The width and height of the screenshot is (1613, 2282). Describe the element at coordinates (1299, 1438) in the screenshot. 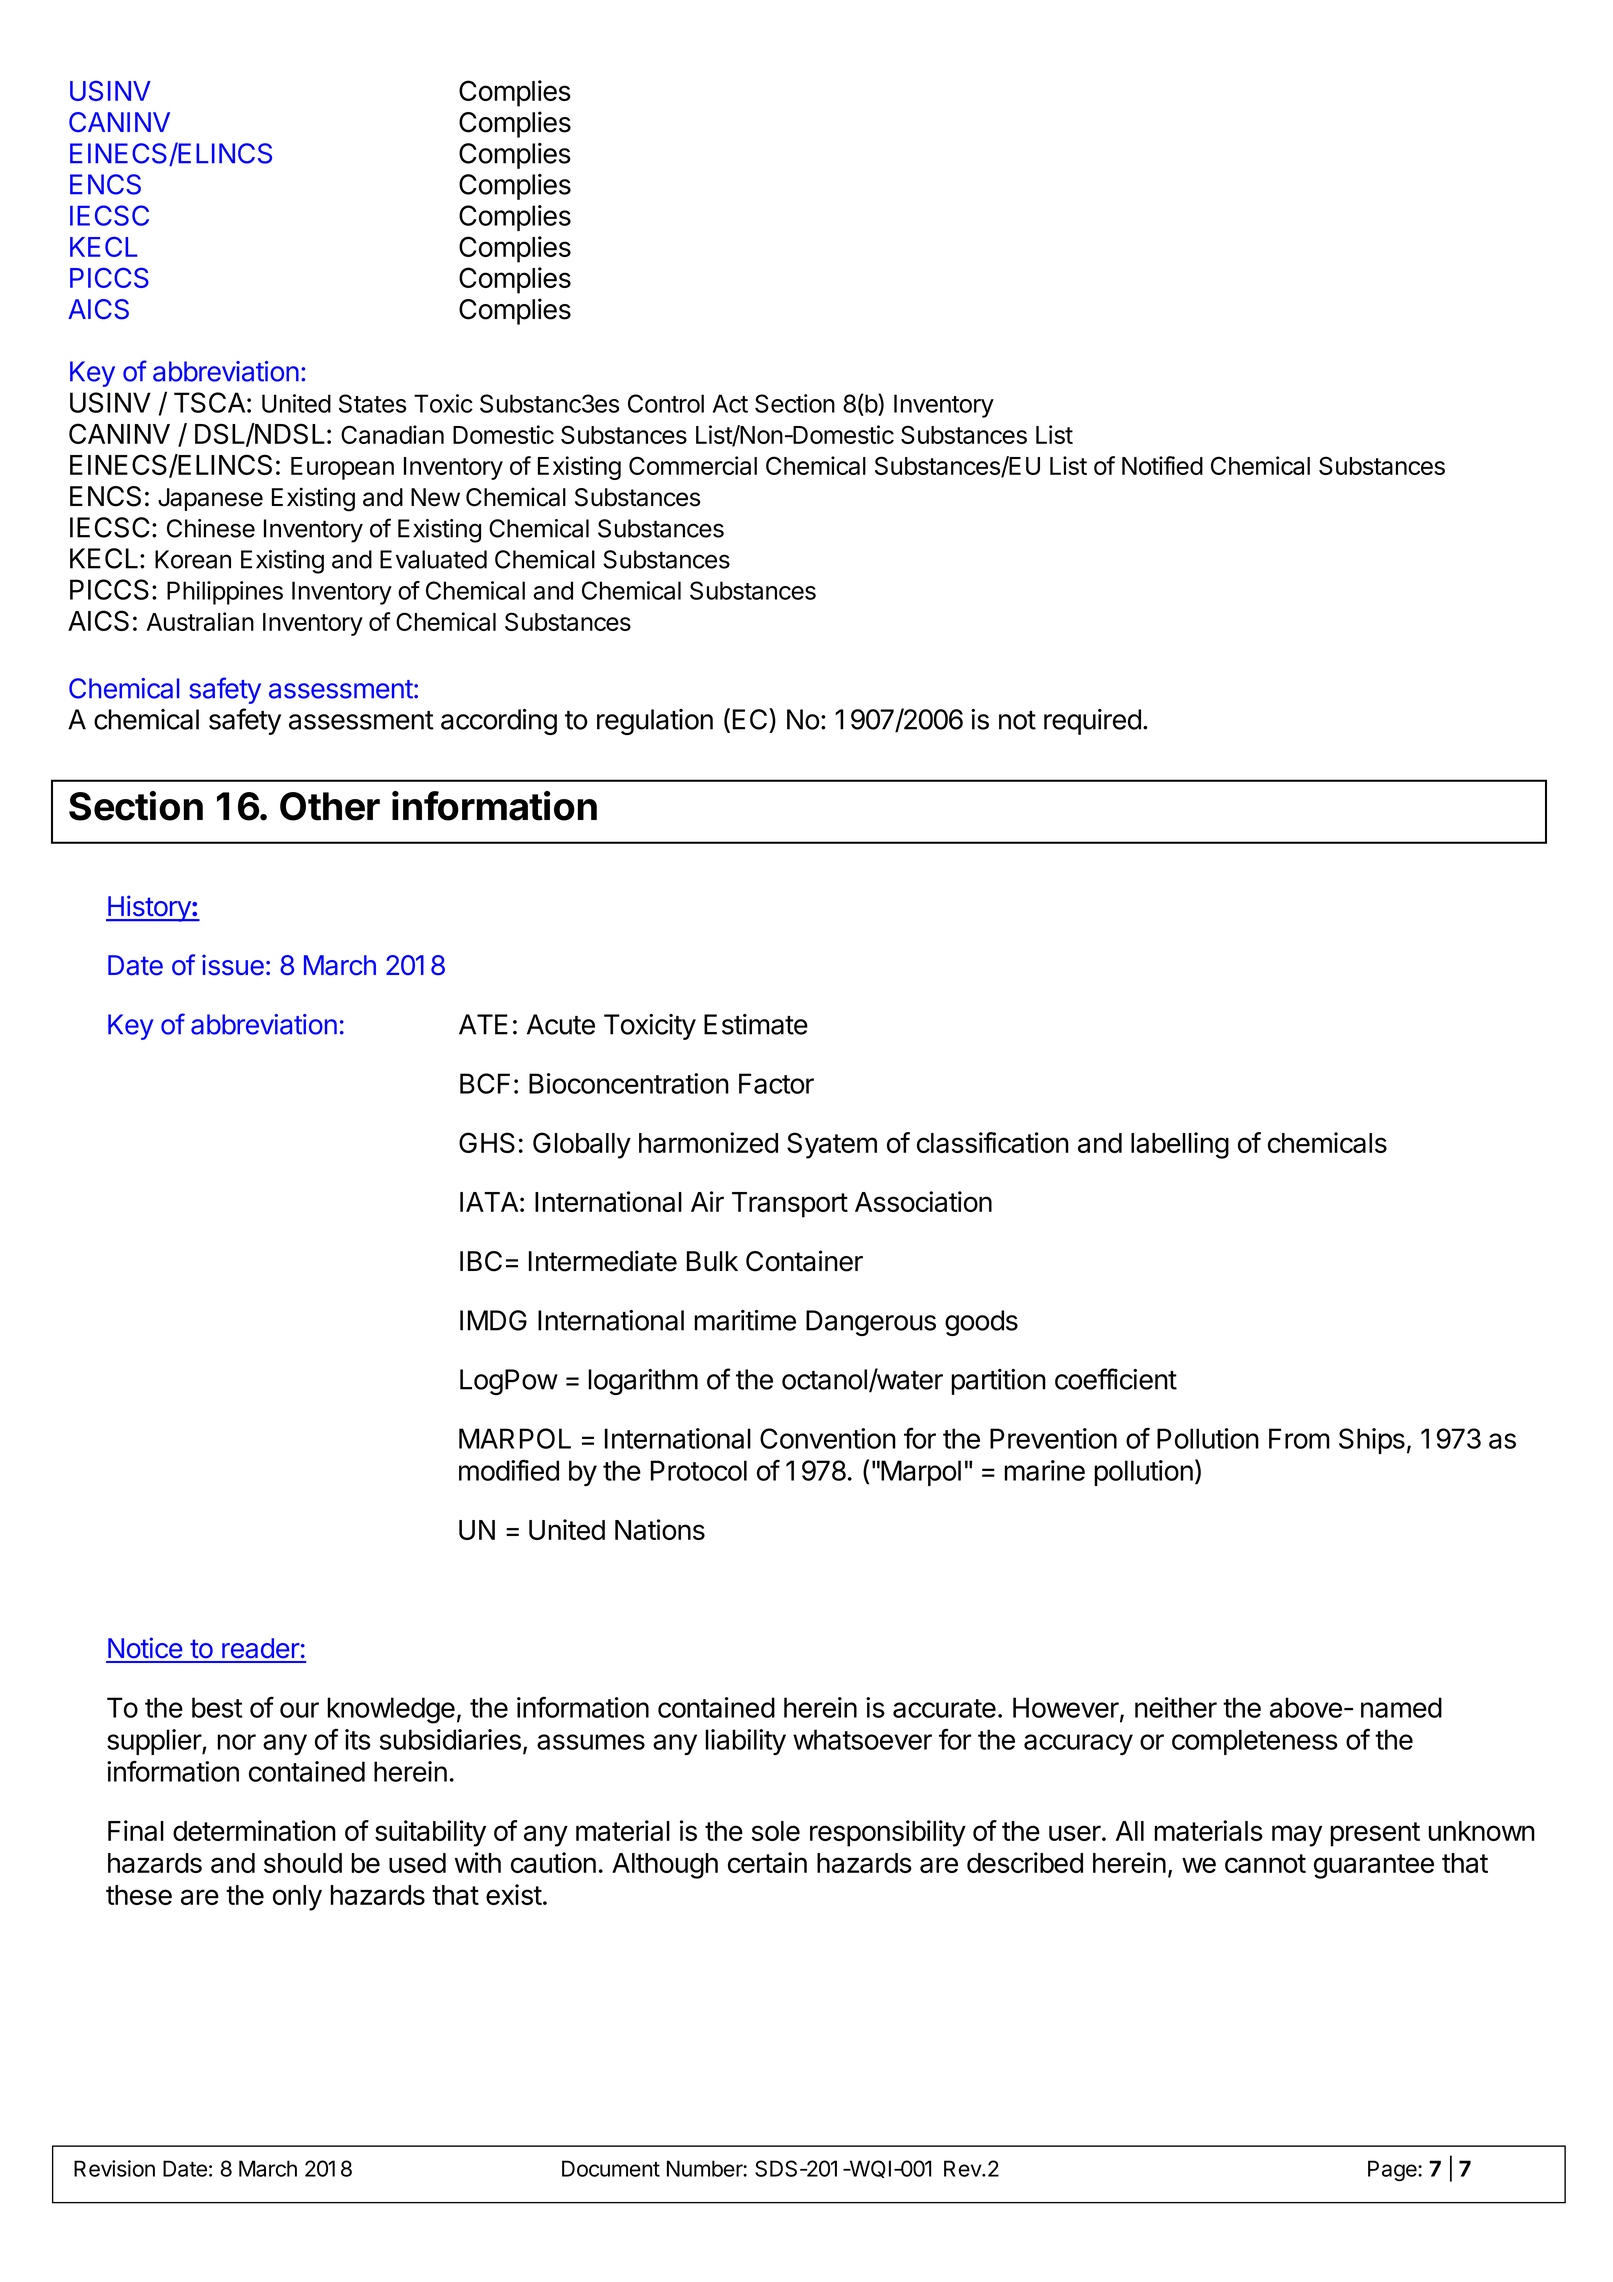

I see `From` at that location.
